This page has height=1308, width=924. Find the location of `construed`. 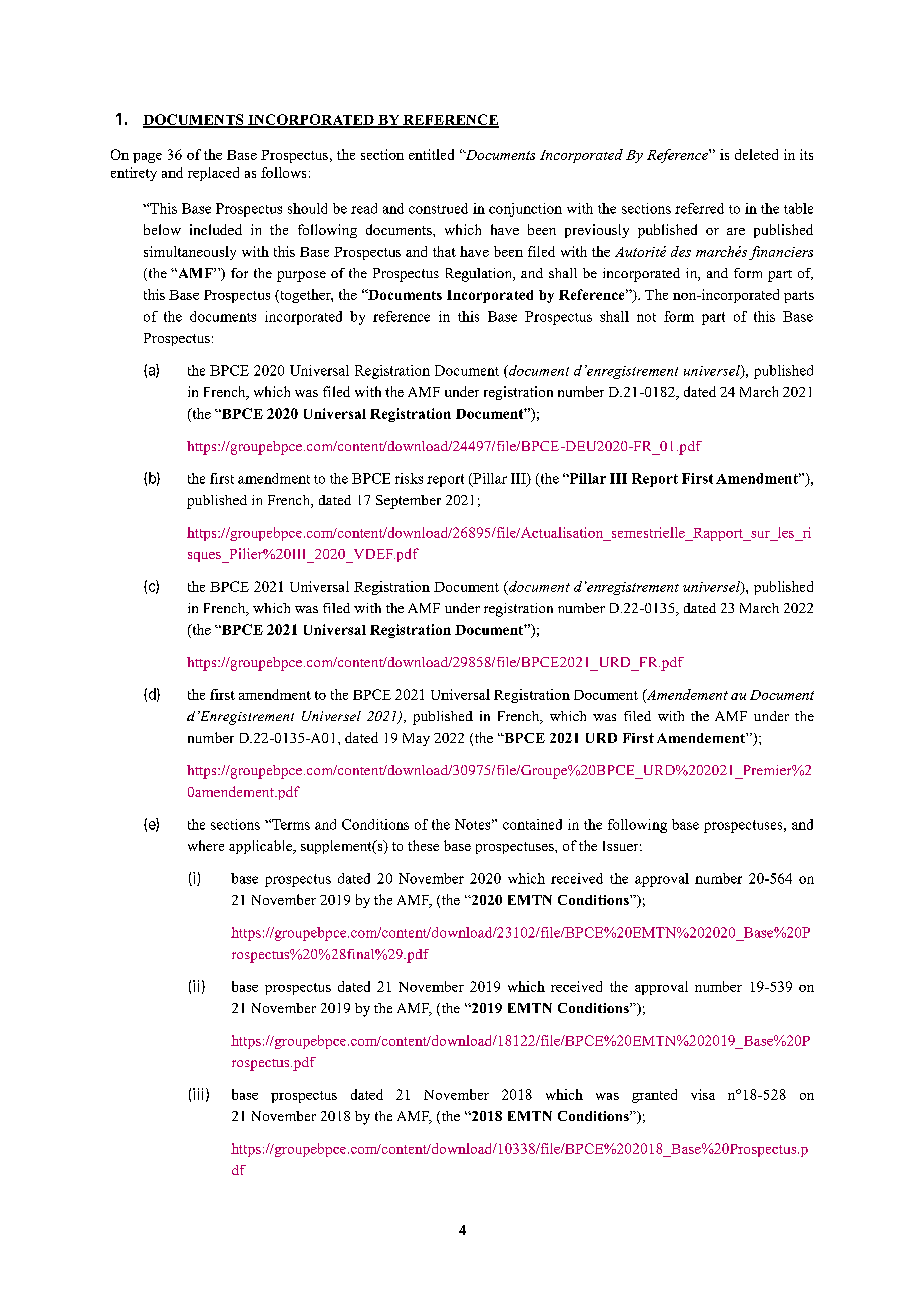

construed is located at coordinates (438, 208).
